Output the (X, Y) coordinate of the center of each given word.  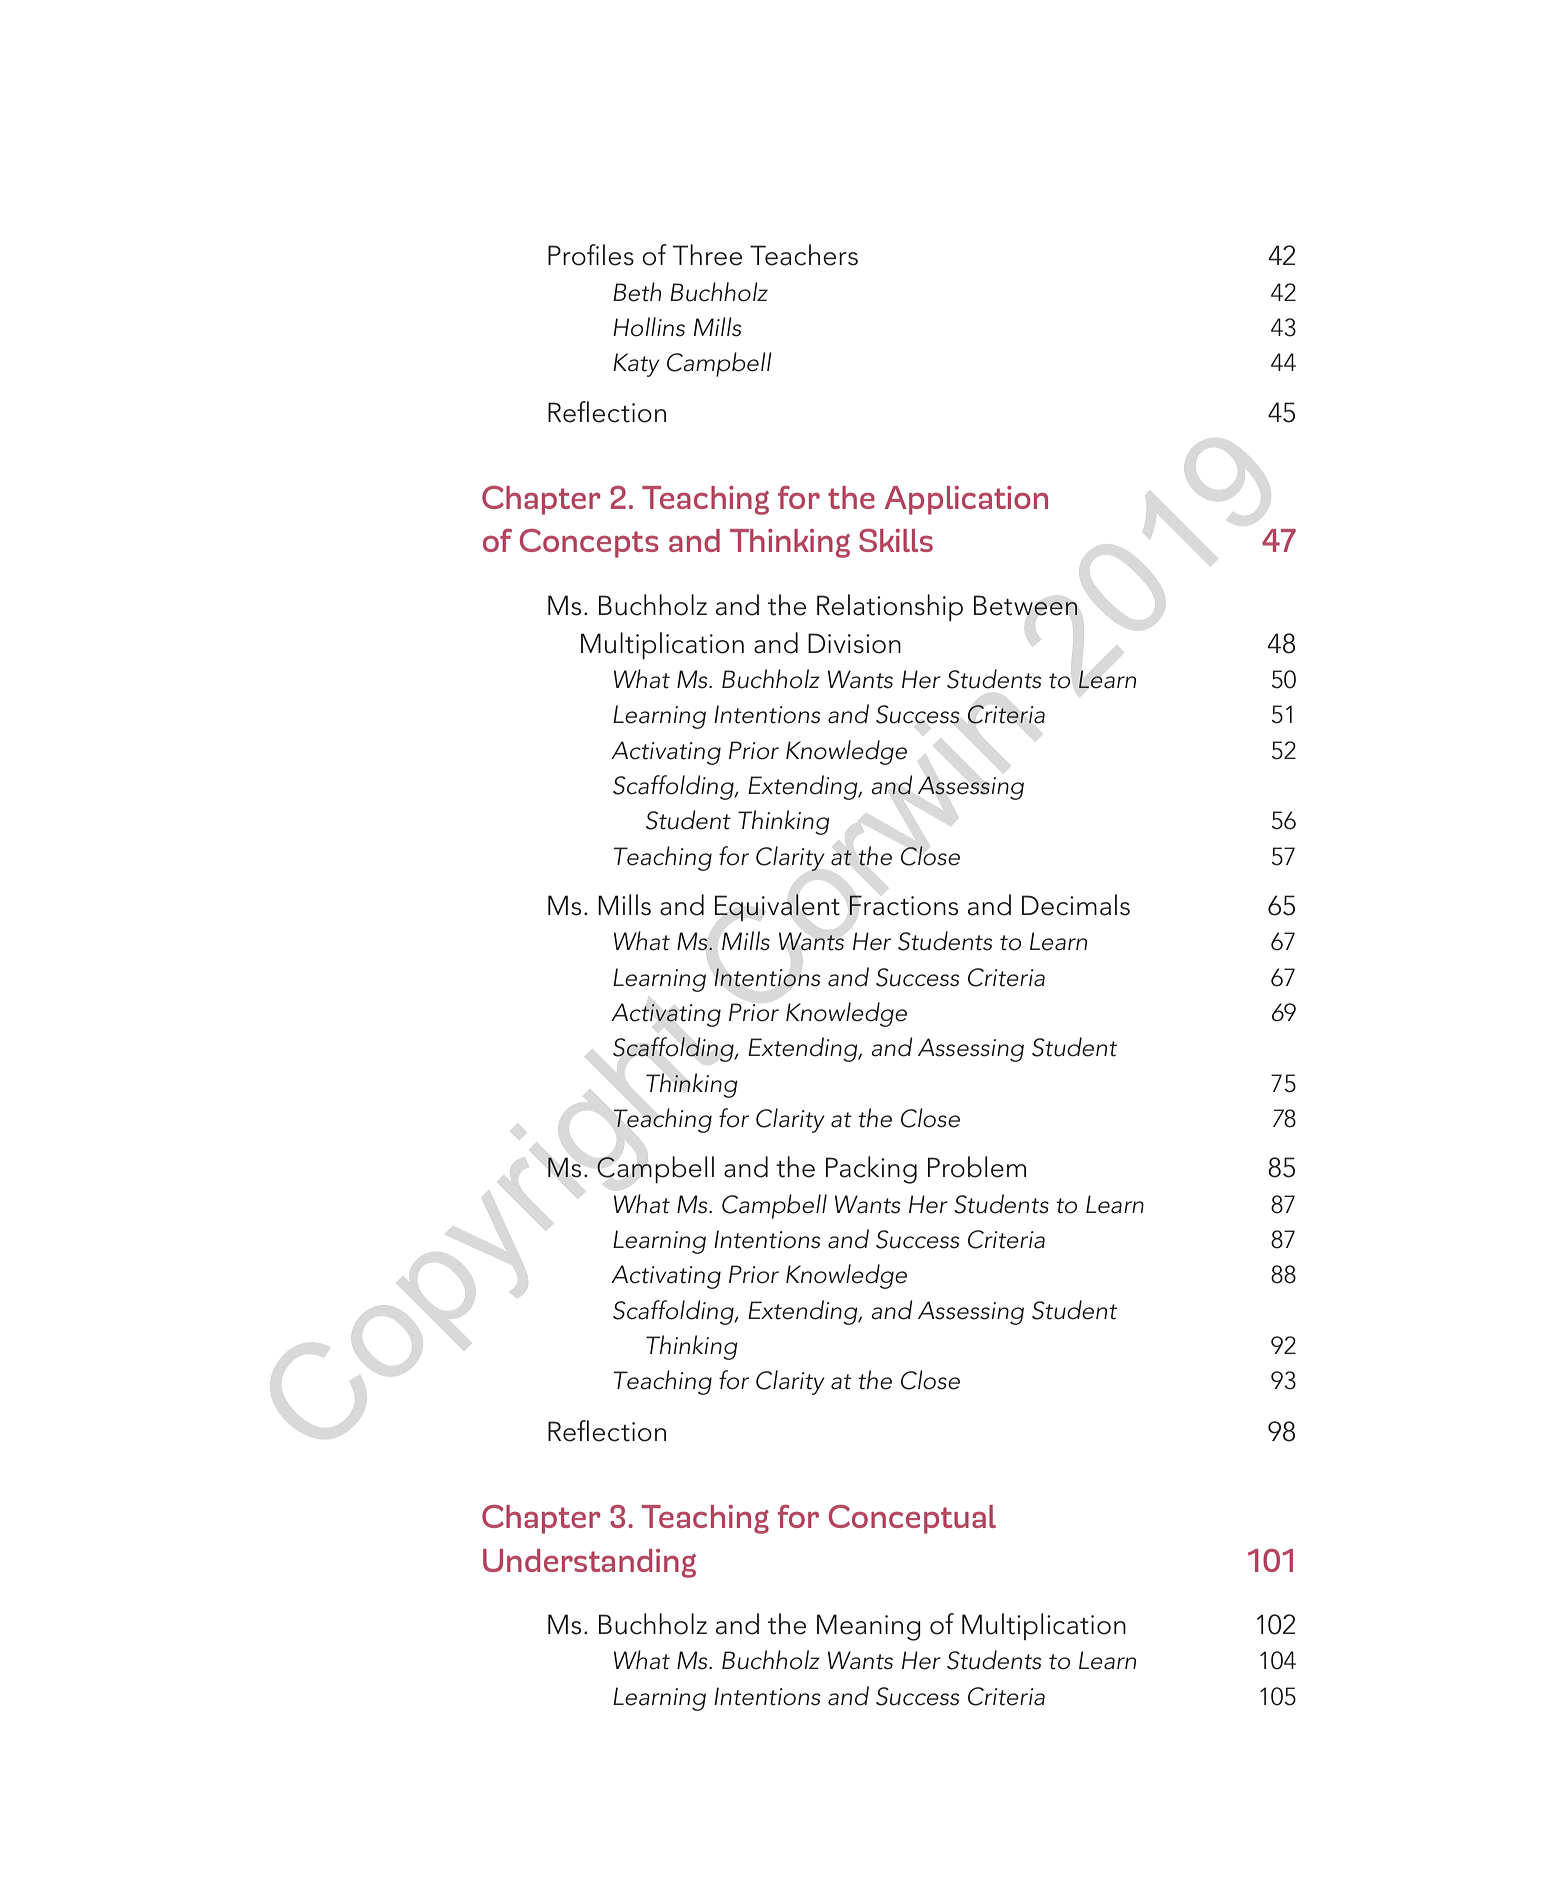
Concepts (589, 543)
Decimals (1076, 905)
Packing (871, 1170)
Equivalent (777, 907)
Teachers (804, 255)
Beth (637, 292)
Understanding (589, 1563)
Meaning (869, 1627)
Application (966, 500)
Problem (977, 1167)
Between (1026, 605)
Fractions (903, 905)
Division (854, 643)
